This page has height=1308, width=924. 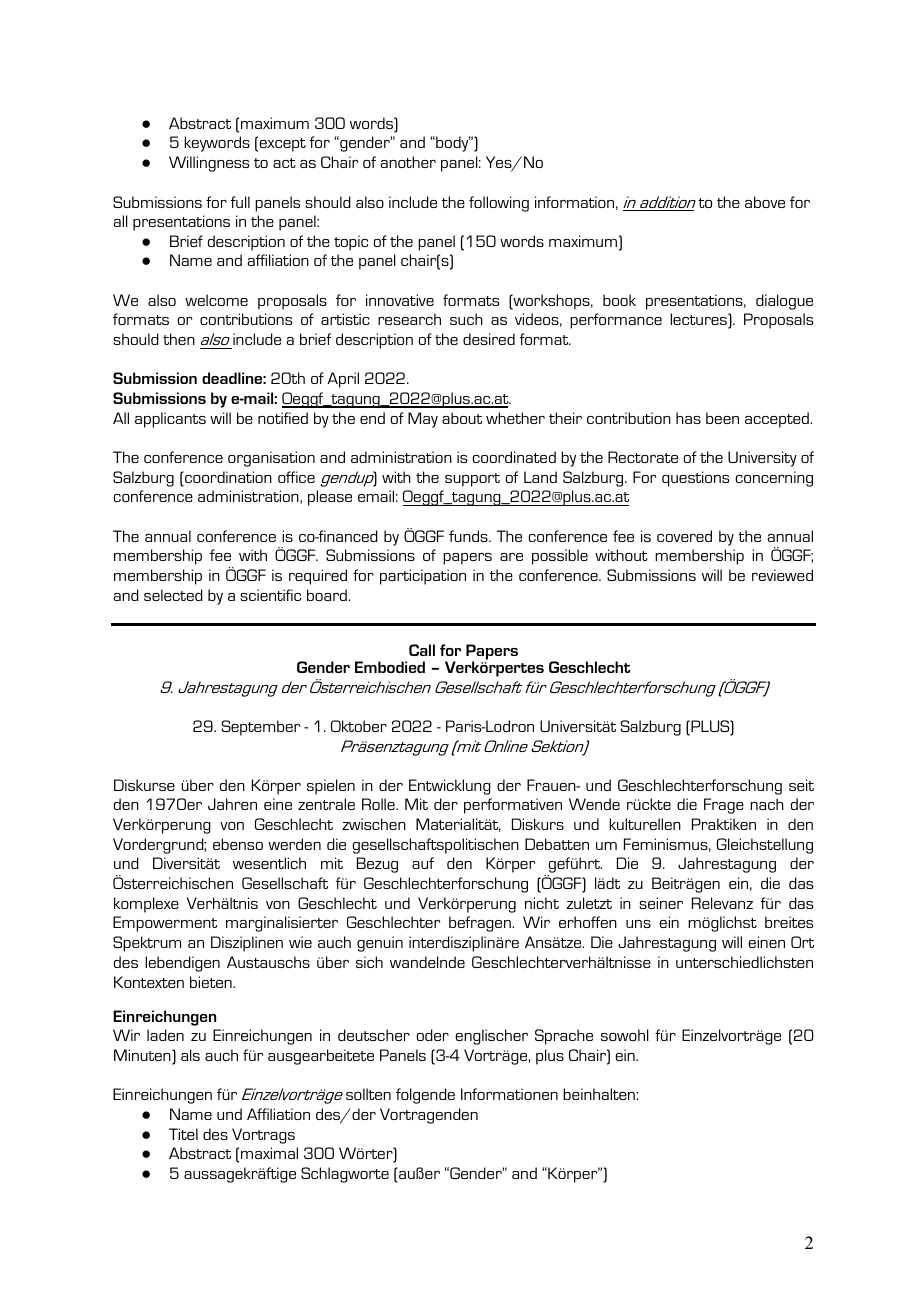 I want to click on about, so click(x=462, y=418).
